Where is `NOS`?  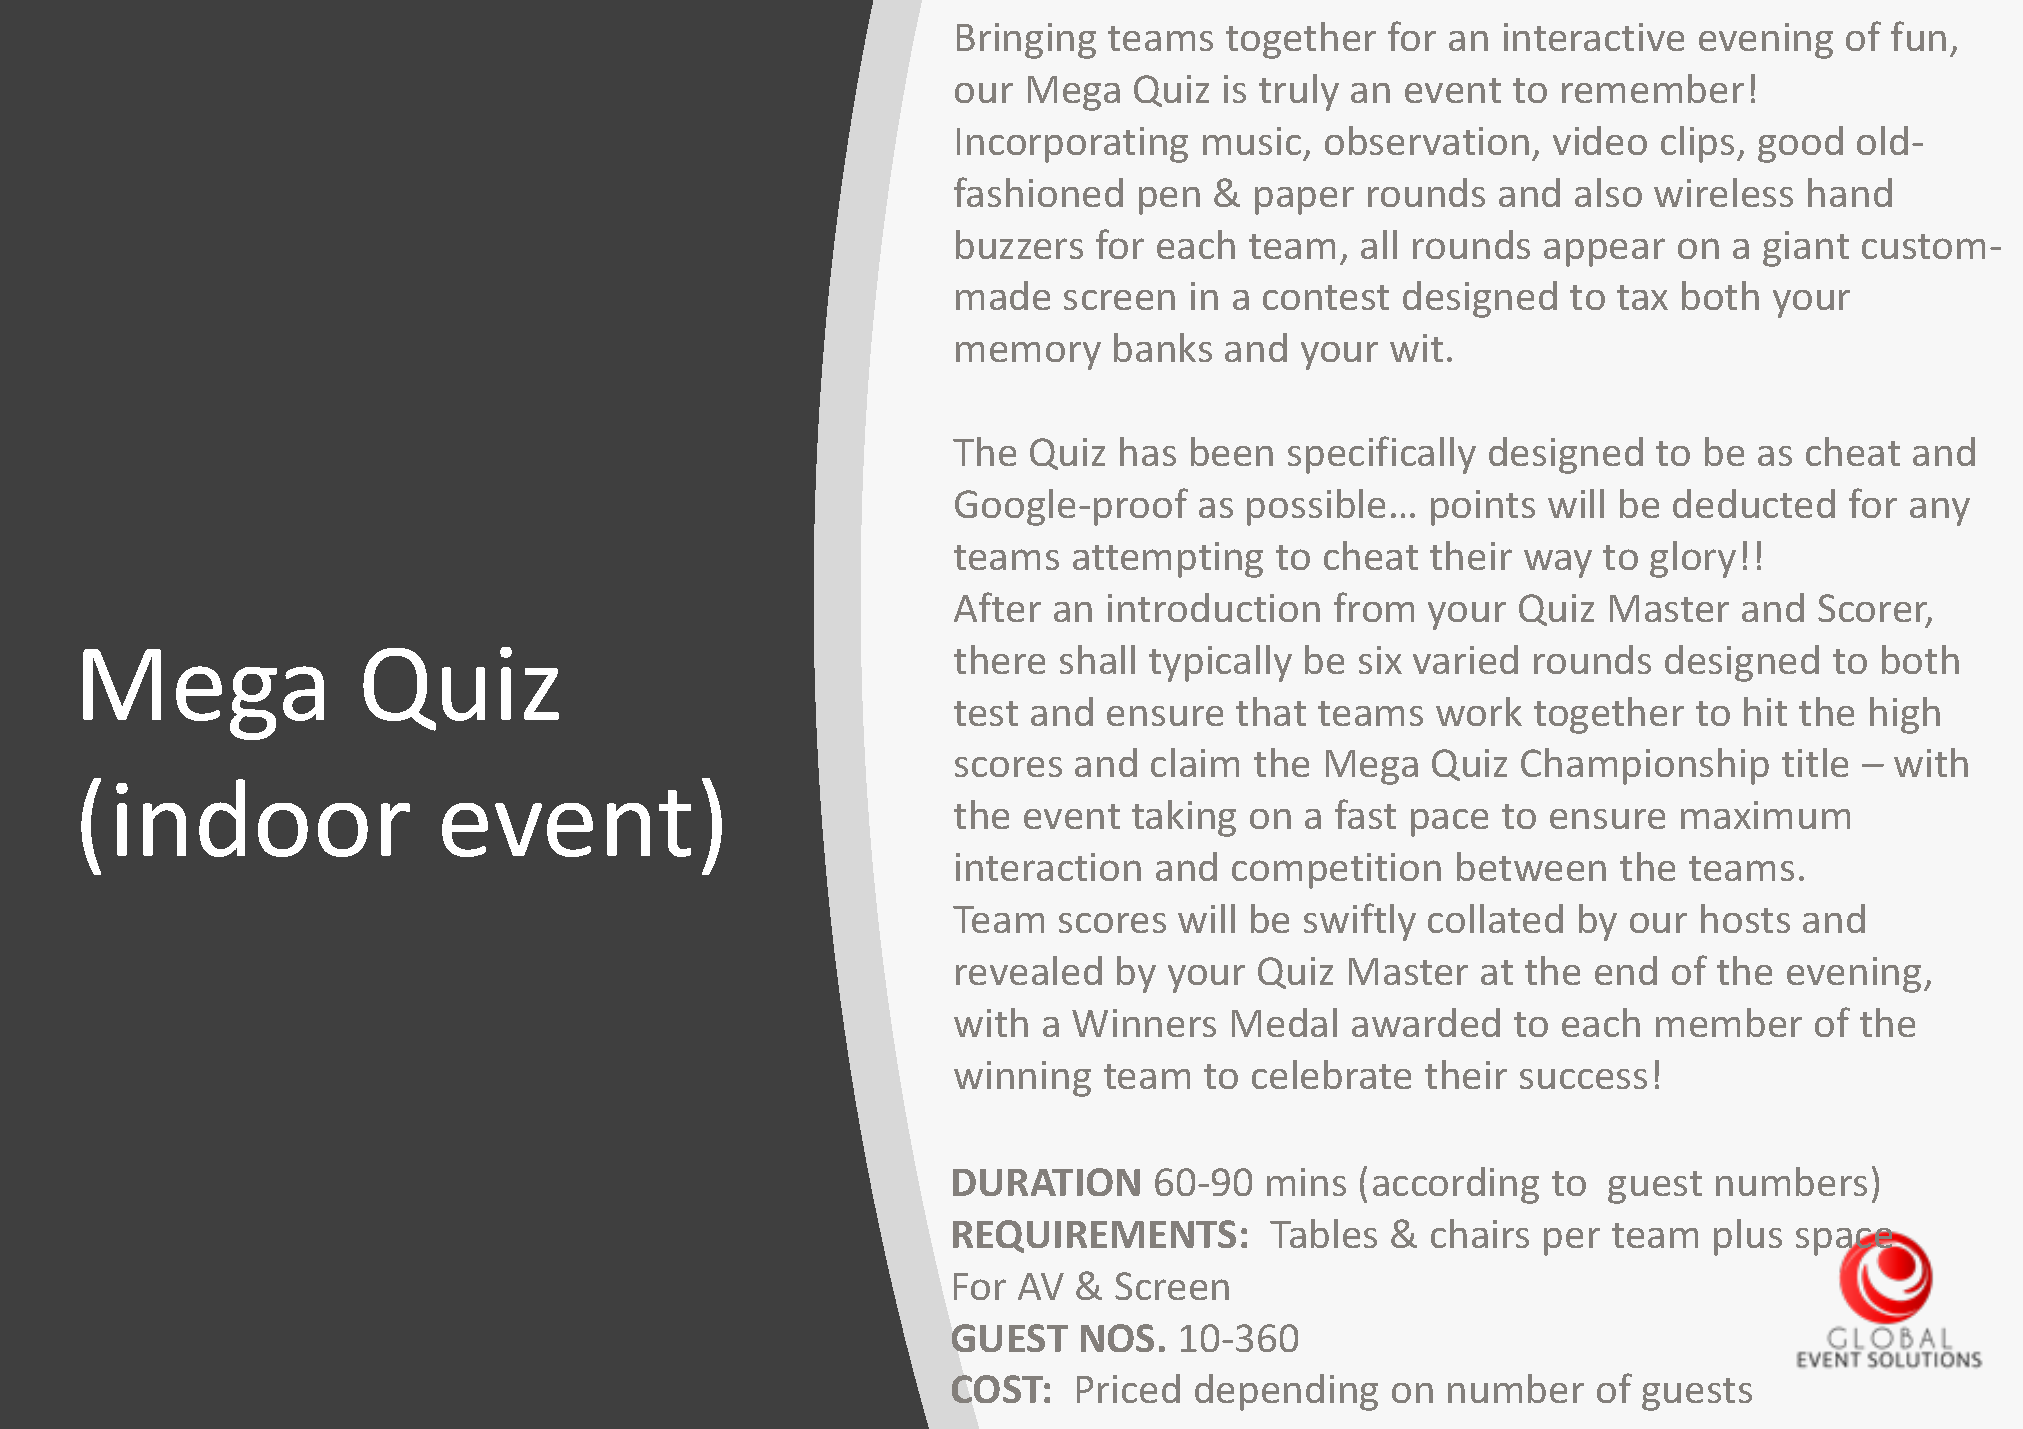 NOS is located at coordinates (1117, 1338).
